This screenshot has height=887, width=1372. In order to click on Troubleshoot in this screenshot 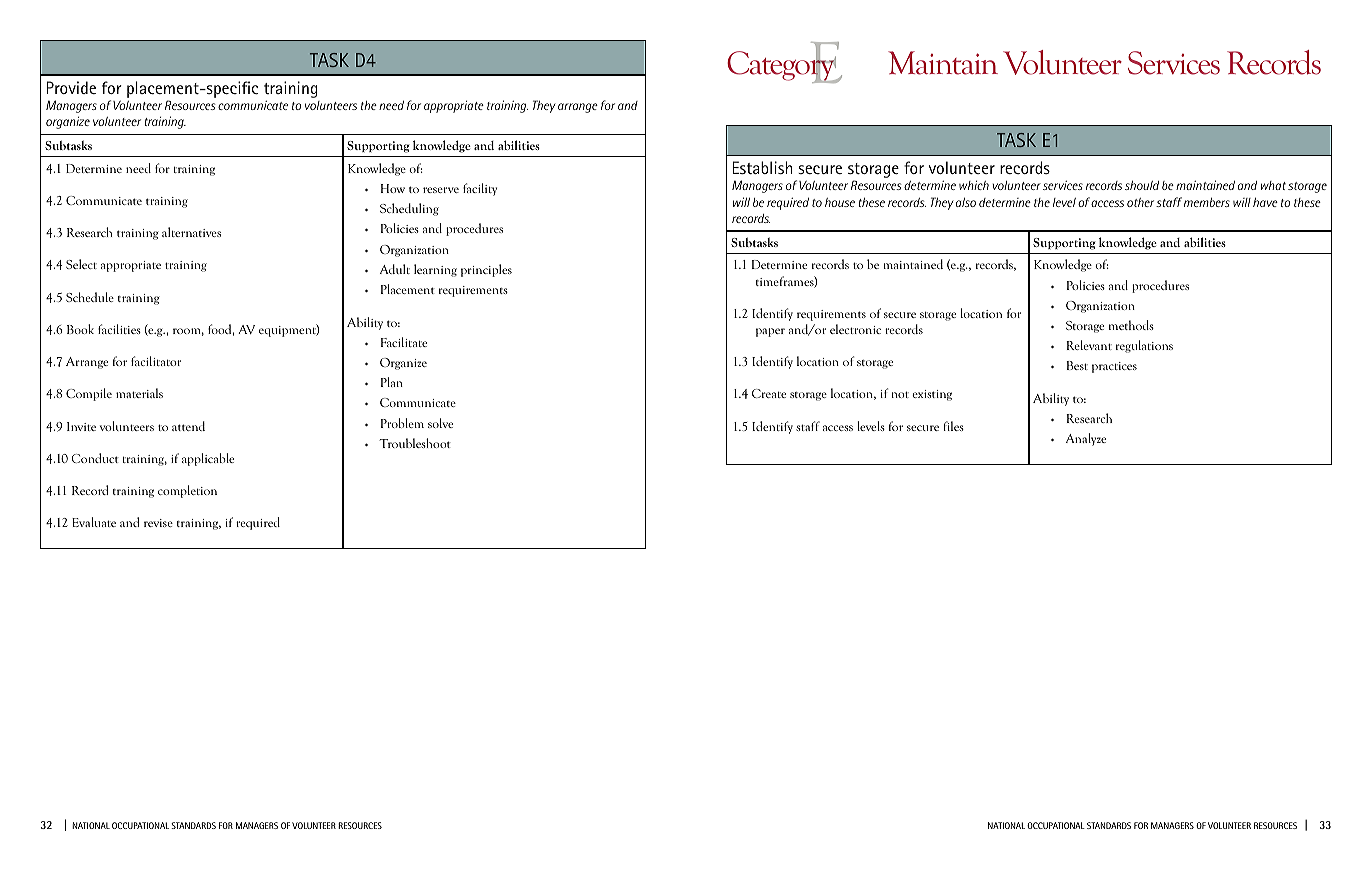, I will do `click(415, 443)`.
